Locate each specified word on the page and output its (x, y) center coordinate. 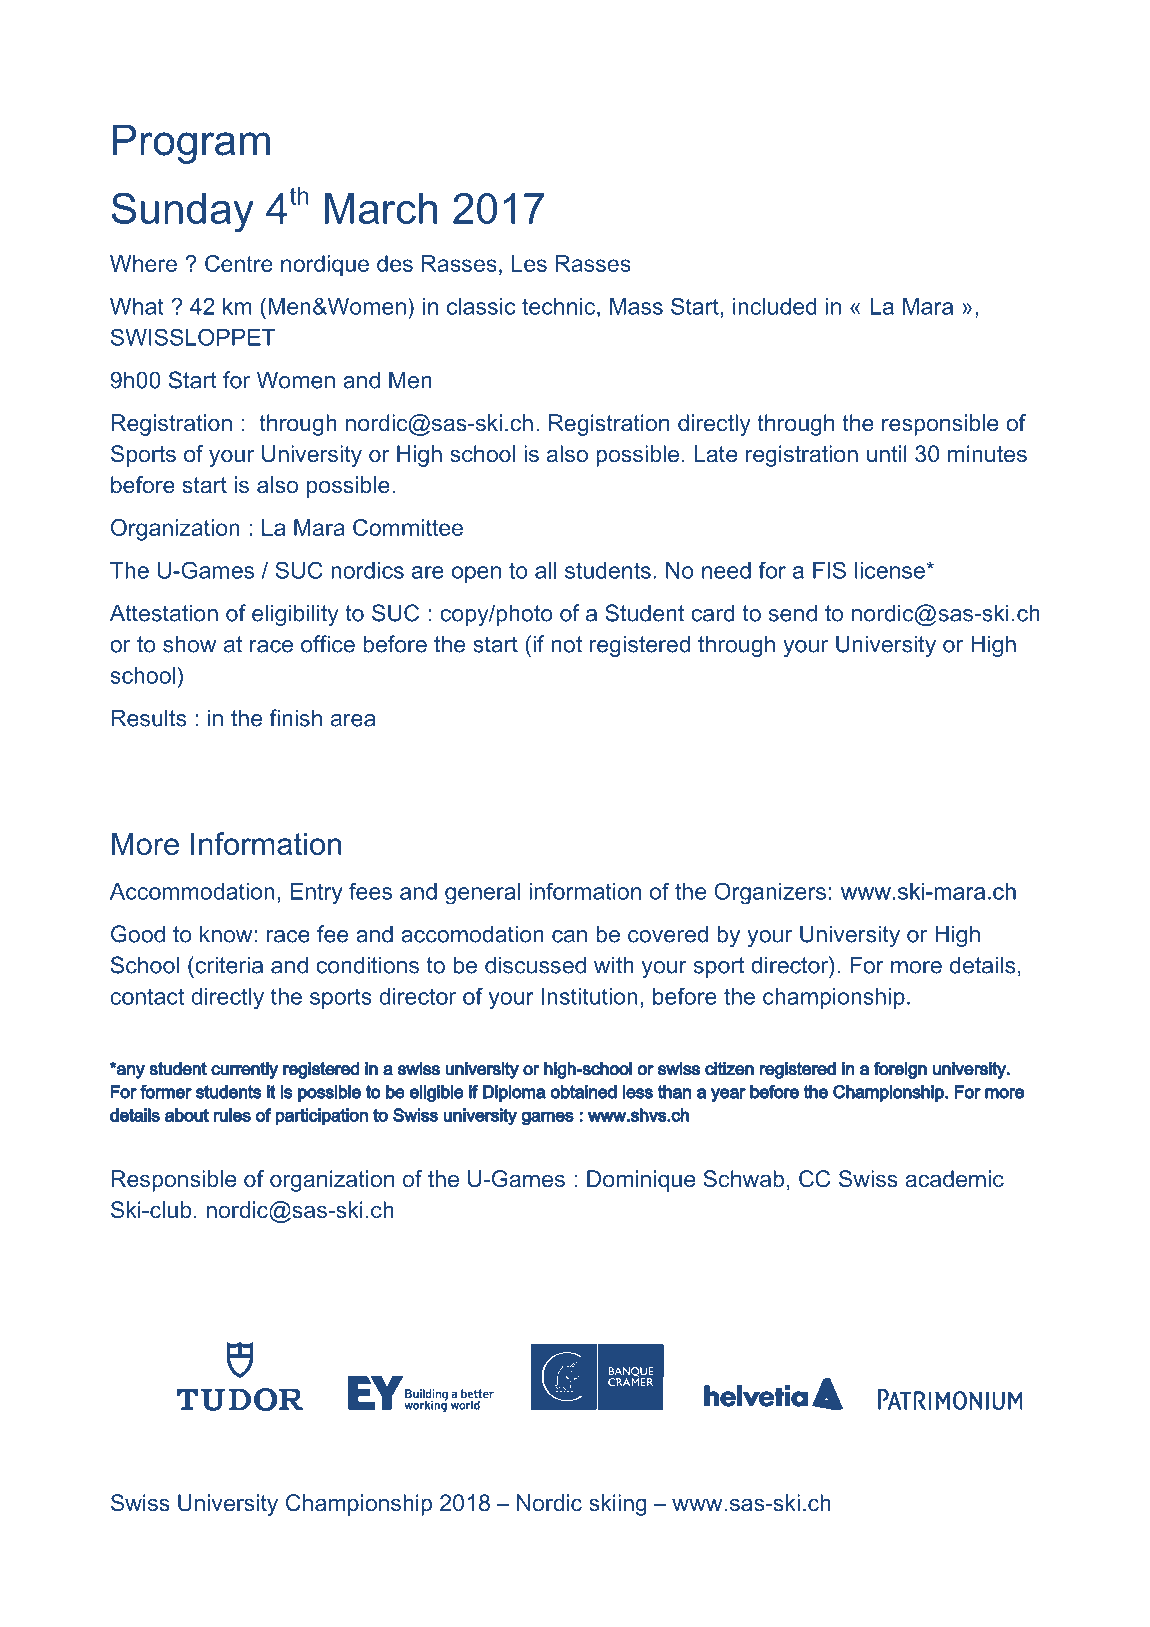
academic (954, 1179)
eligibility (295, 615)
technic (558, 306)
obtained (583, 1092)
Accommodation (192, 891)
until (887, 453)
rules (232, 1115)
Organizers (770, 893)
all (545, 570)
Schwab (743, 1179)
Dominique (641, 1181)
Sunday (183, 212)
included (775, 306)
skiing (618, 1505)
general (482, 894)
